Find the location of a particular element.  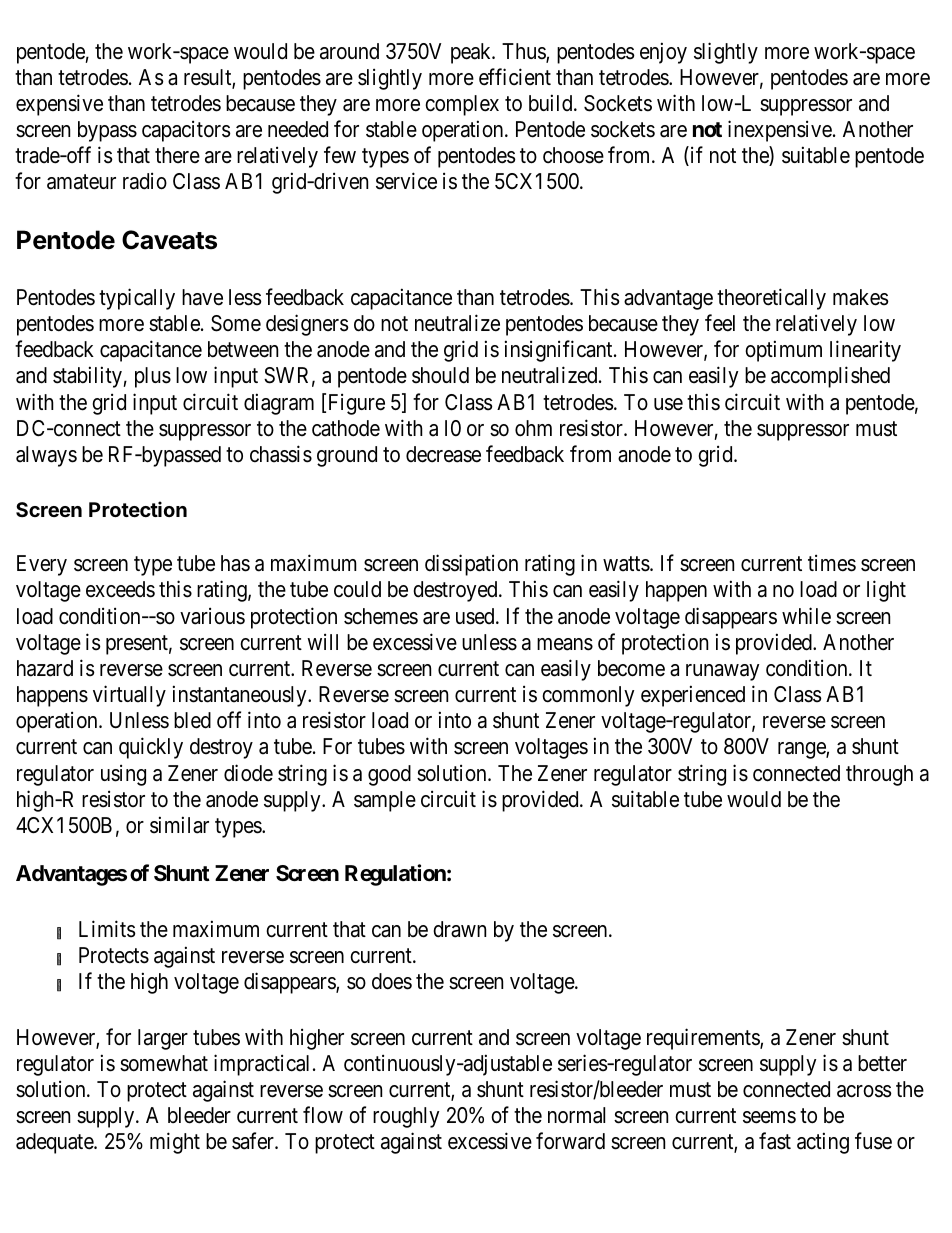

complex is located at coordinates (462, 105).
